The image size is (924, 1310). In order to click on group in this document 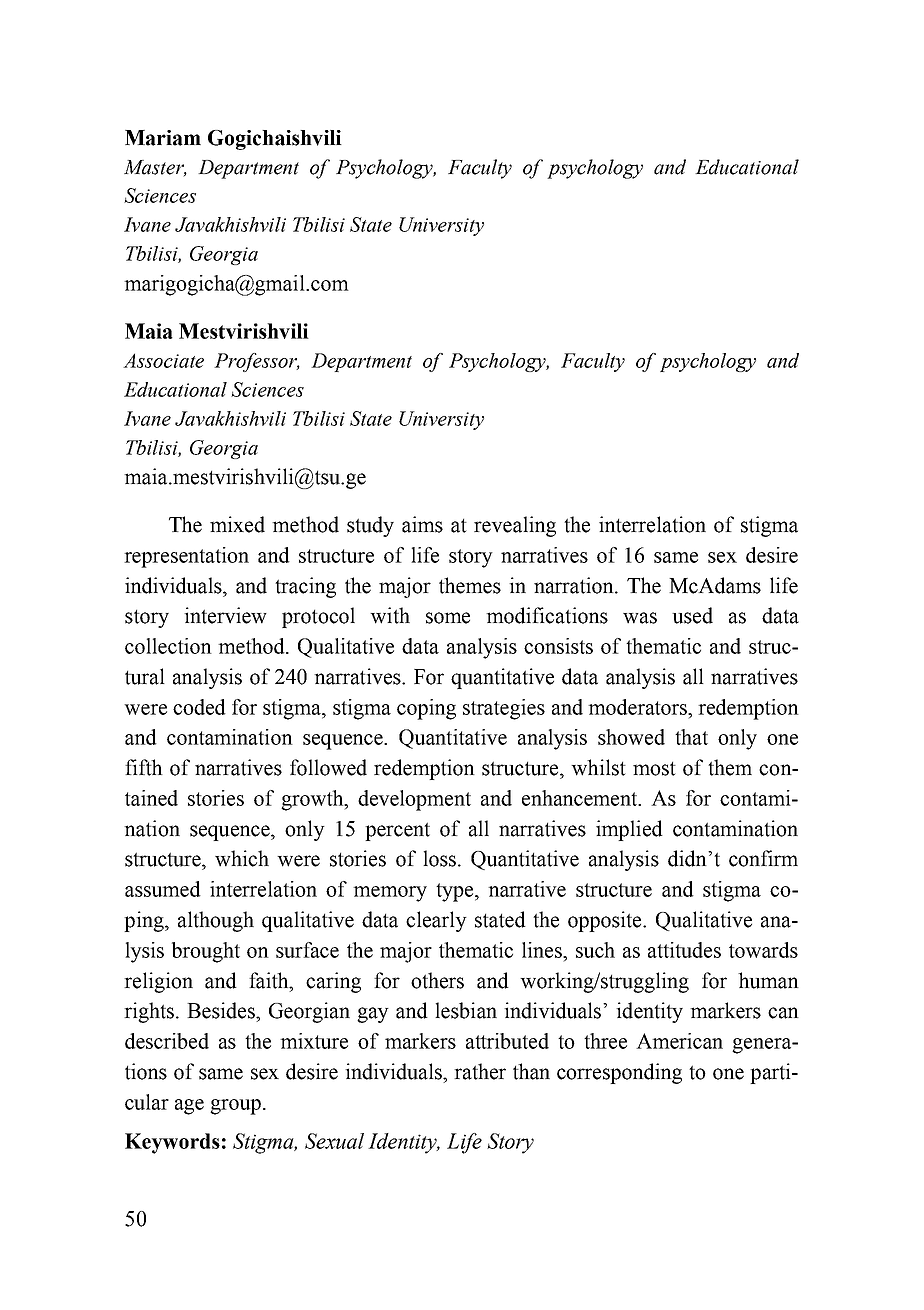, I will do `click(235, 1107)`.
